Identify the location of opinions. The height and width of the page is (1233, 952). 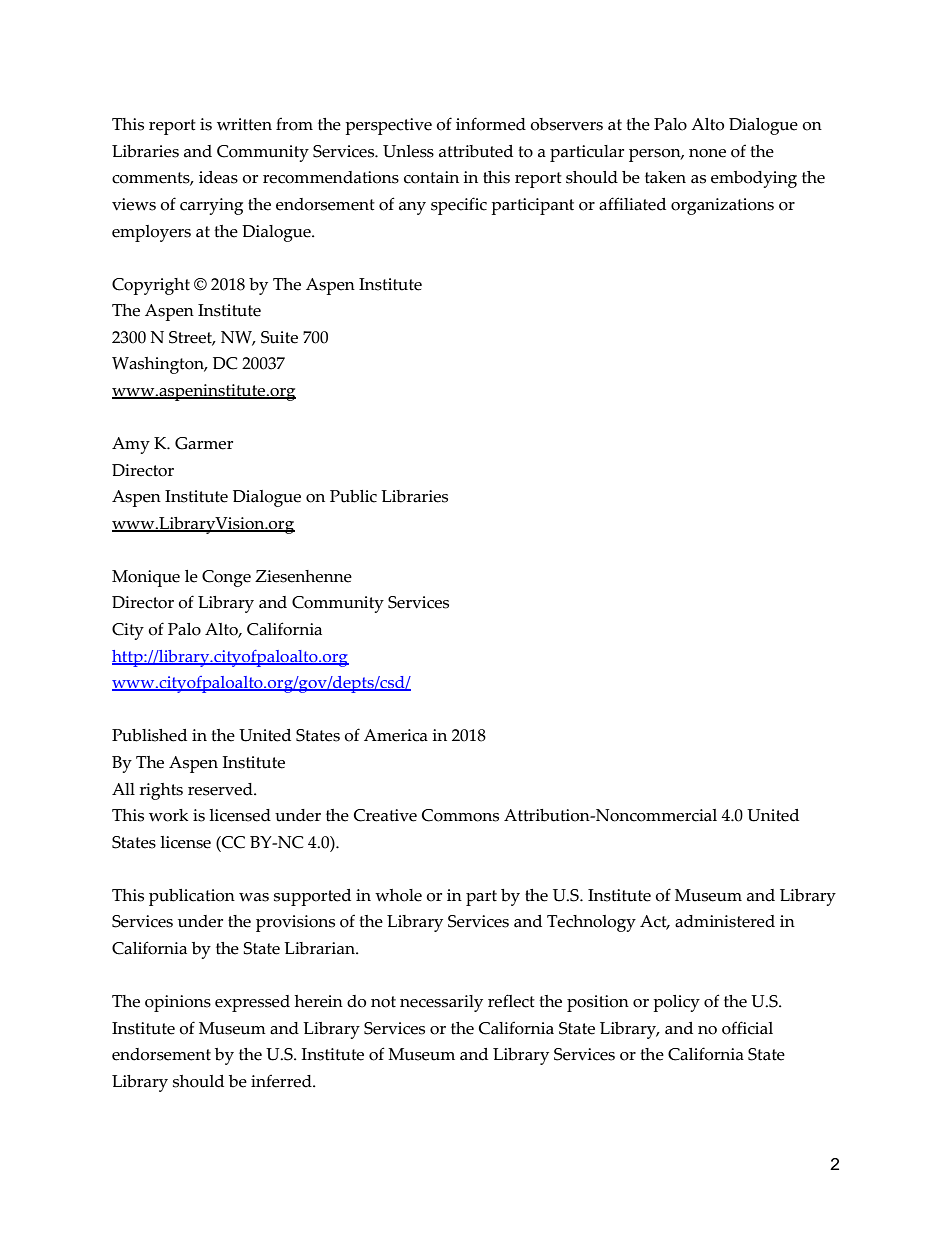
(178, 1003).
